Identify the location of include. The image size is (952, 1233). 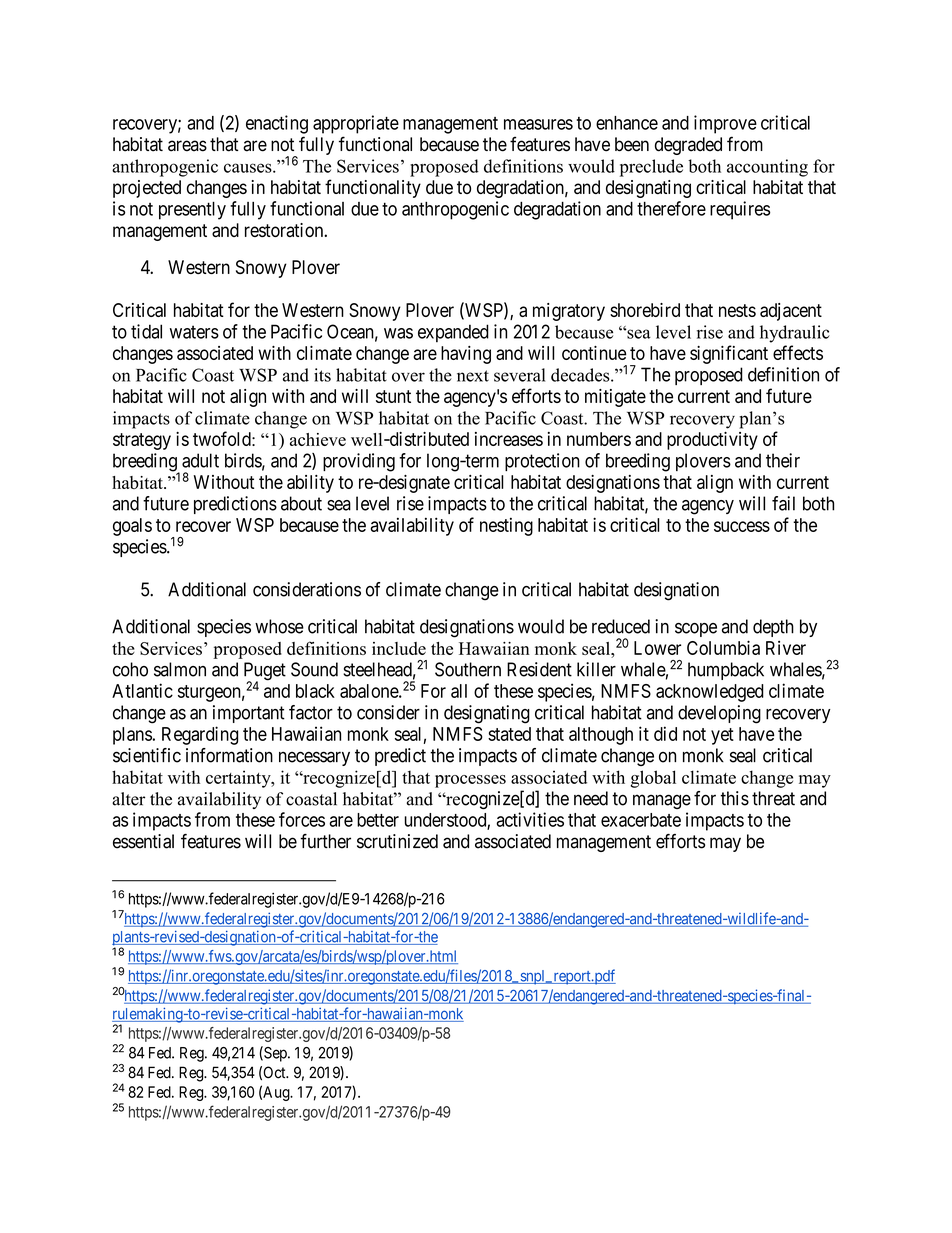
(399, 648).
